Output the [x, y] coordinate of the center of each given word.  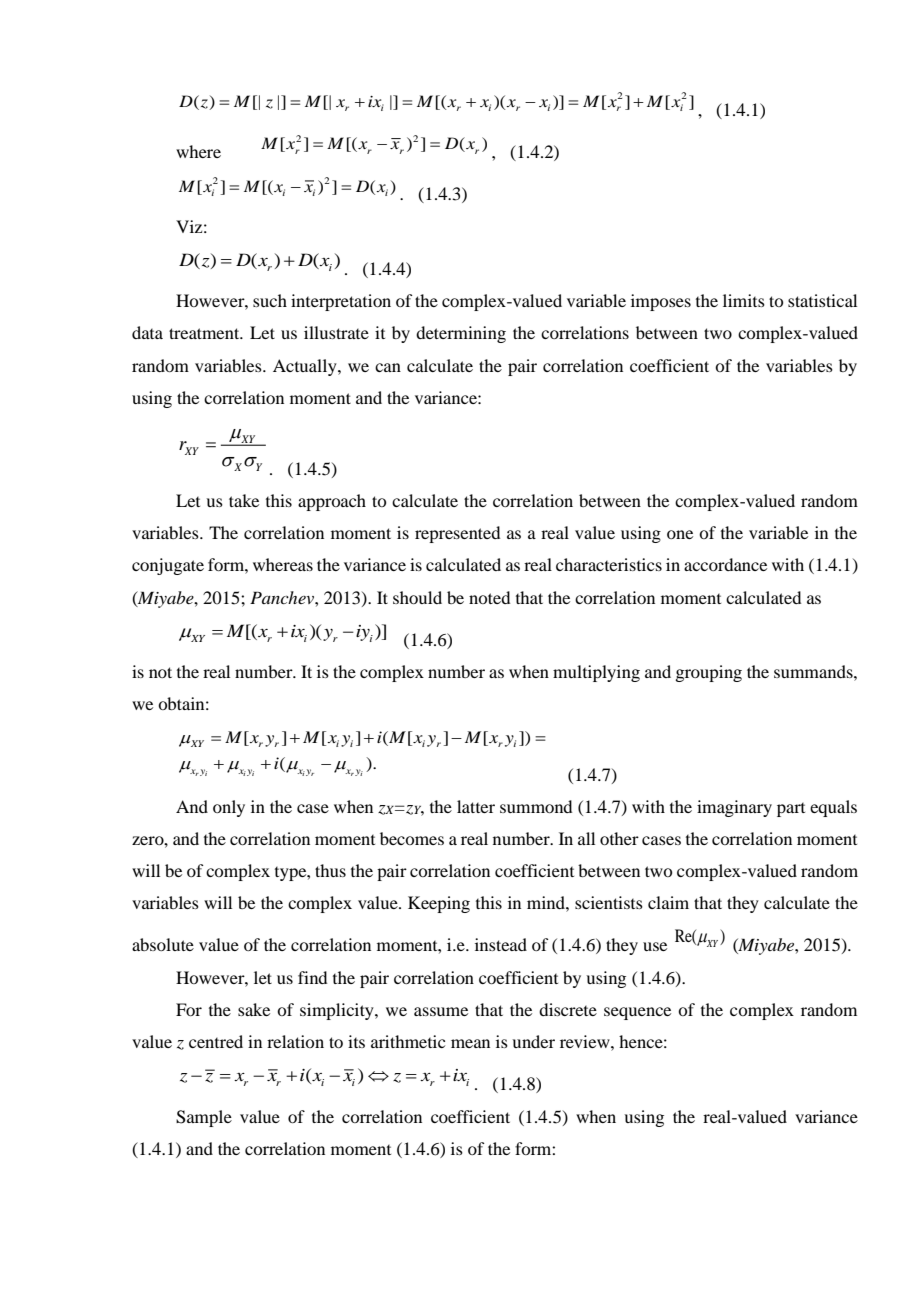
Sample [204, 1118]
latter [476, 806]
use [655, 946]
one [680, 534]
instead [501, 944]
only [229, 808]
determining [461, 334]
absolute [163, 944]
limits [744, 300]
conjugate [168, 566]
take [244, 500]
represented [457, 534]
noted [489, 597]
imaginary [734, 808]
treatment [205, 333]
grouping [708, 673]
